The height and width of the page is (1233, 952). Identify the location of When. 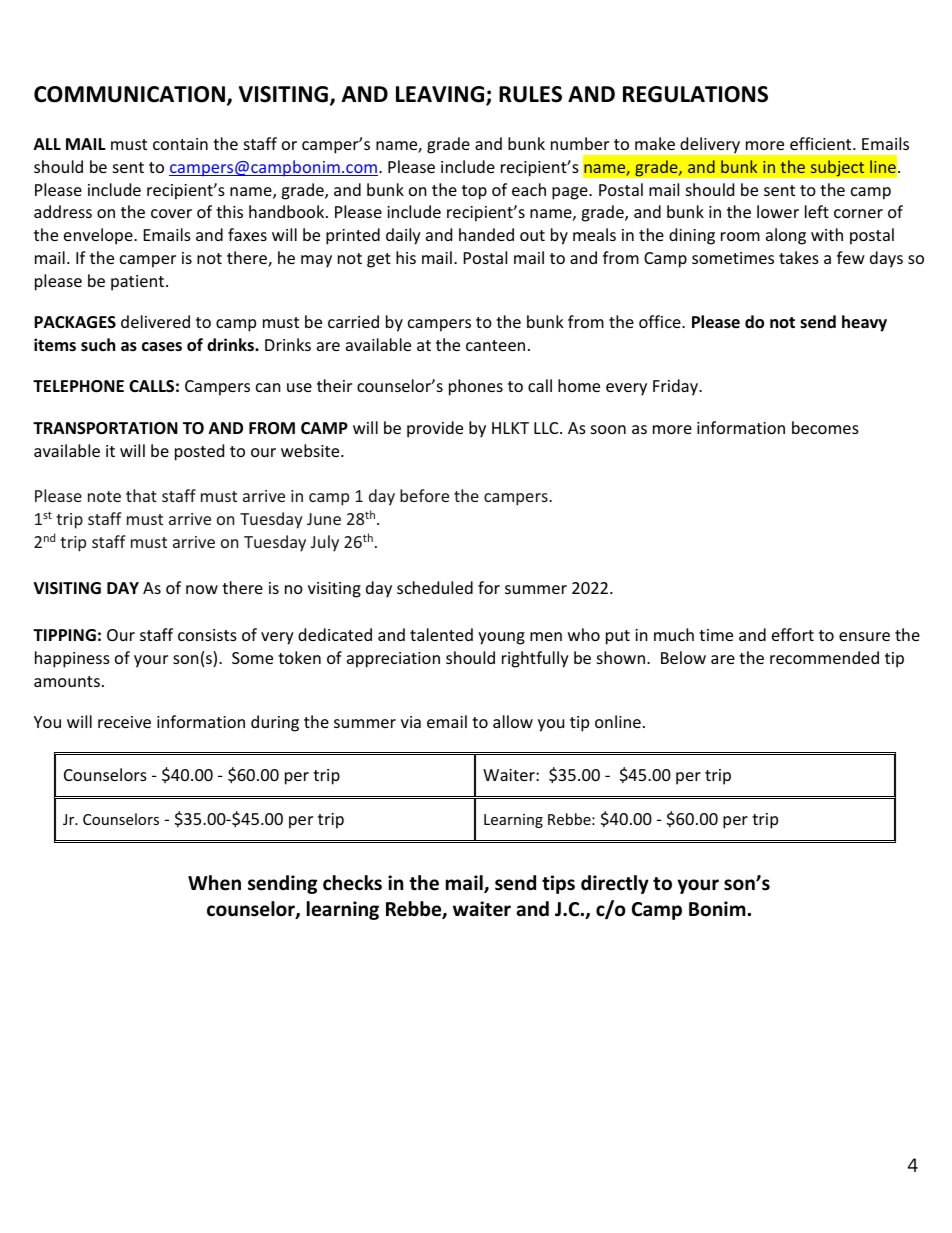
(214, 883).
